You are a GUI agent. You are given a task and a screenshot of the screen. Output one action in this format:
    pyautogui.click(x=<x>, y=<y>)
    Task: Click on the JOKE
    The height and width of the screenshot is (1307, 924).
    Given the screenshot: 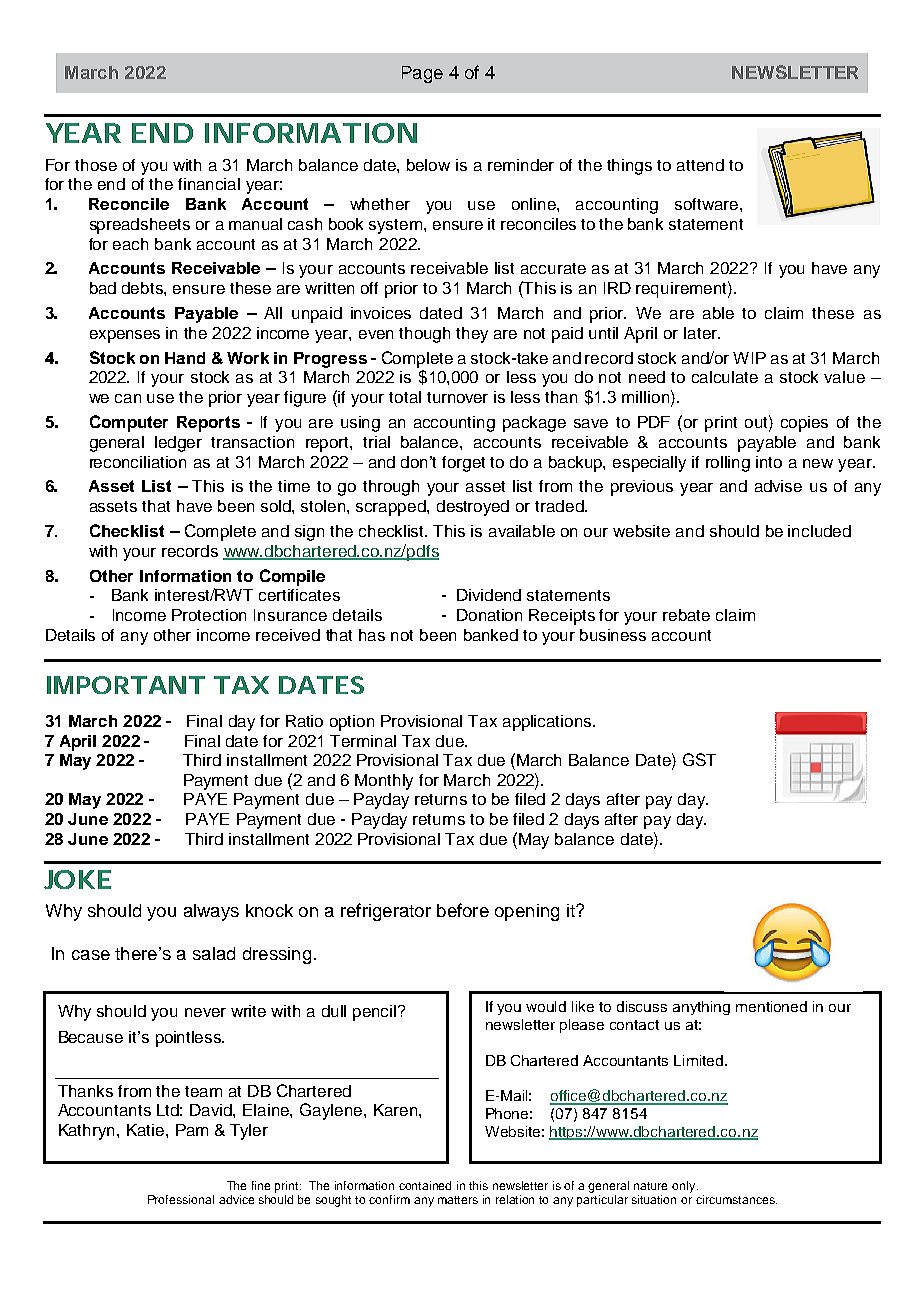 What is the action you would take?
    pyautogui.click(x=77, y=879)
